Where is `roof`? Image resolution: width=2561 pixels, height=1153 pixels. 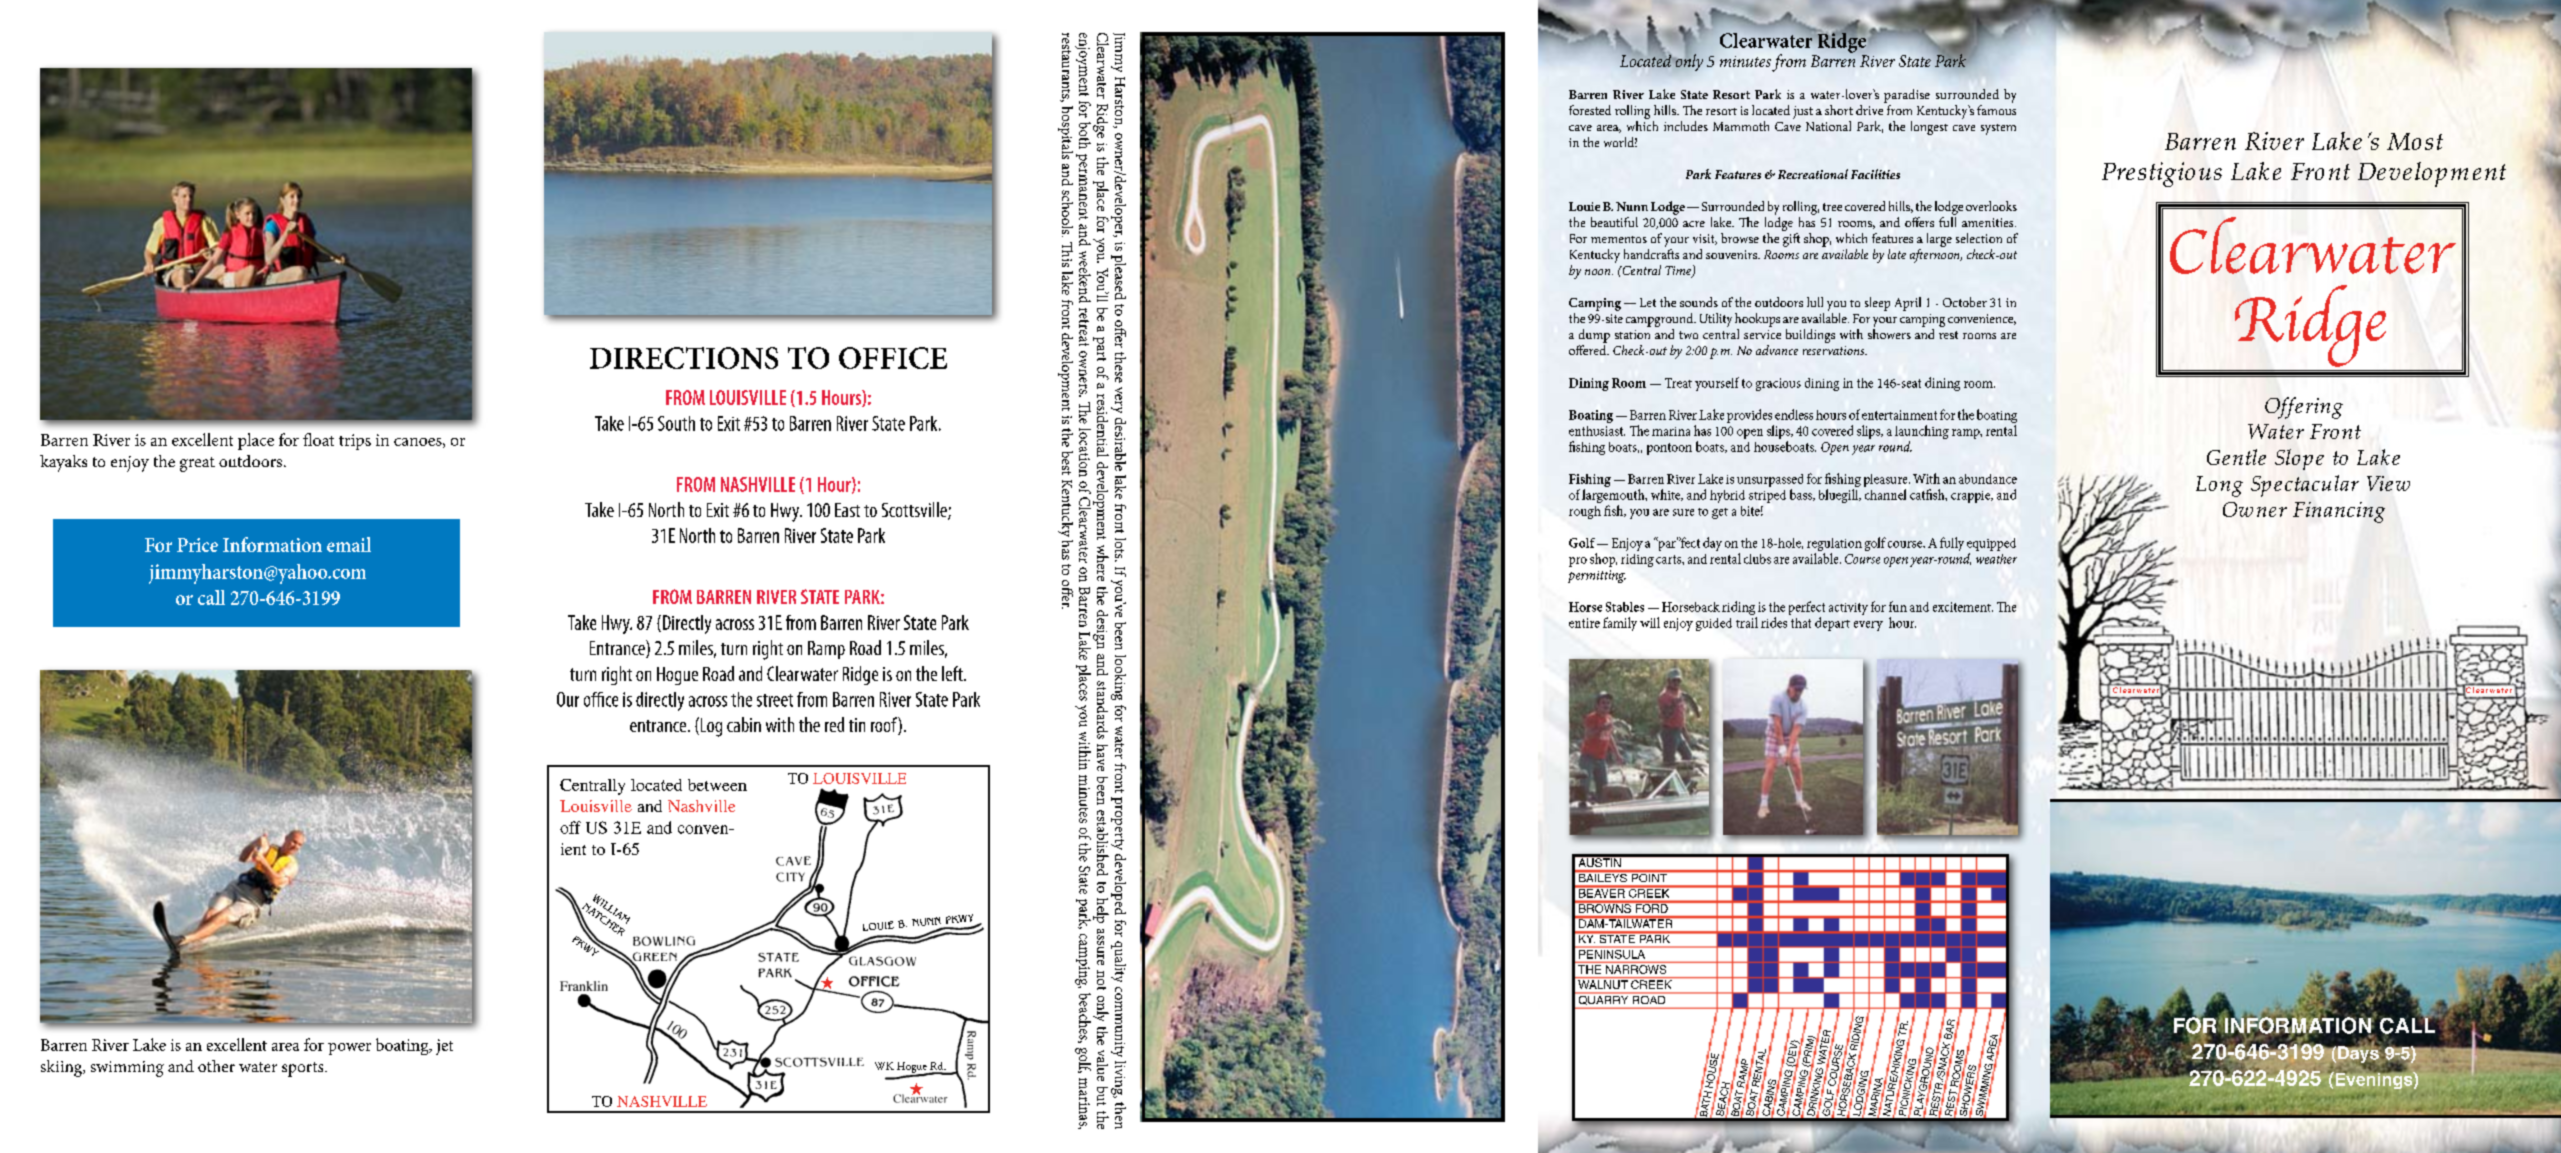 roof is located at coordinates (885, 726).
